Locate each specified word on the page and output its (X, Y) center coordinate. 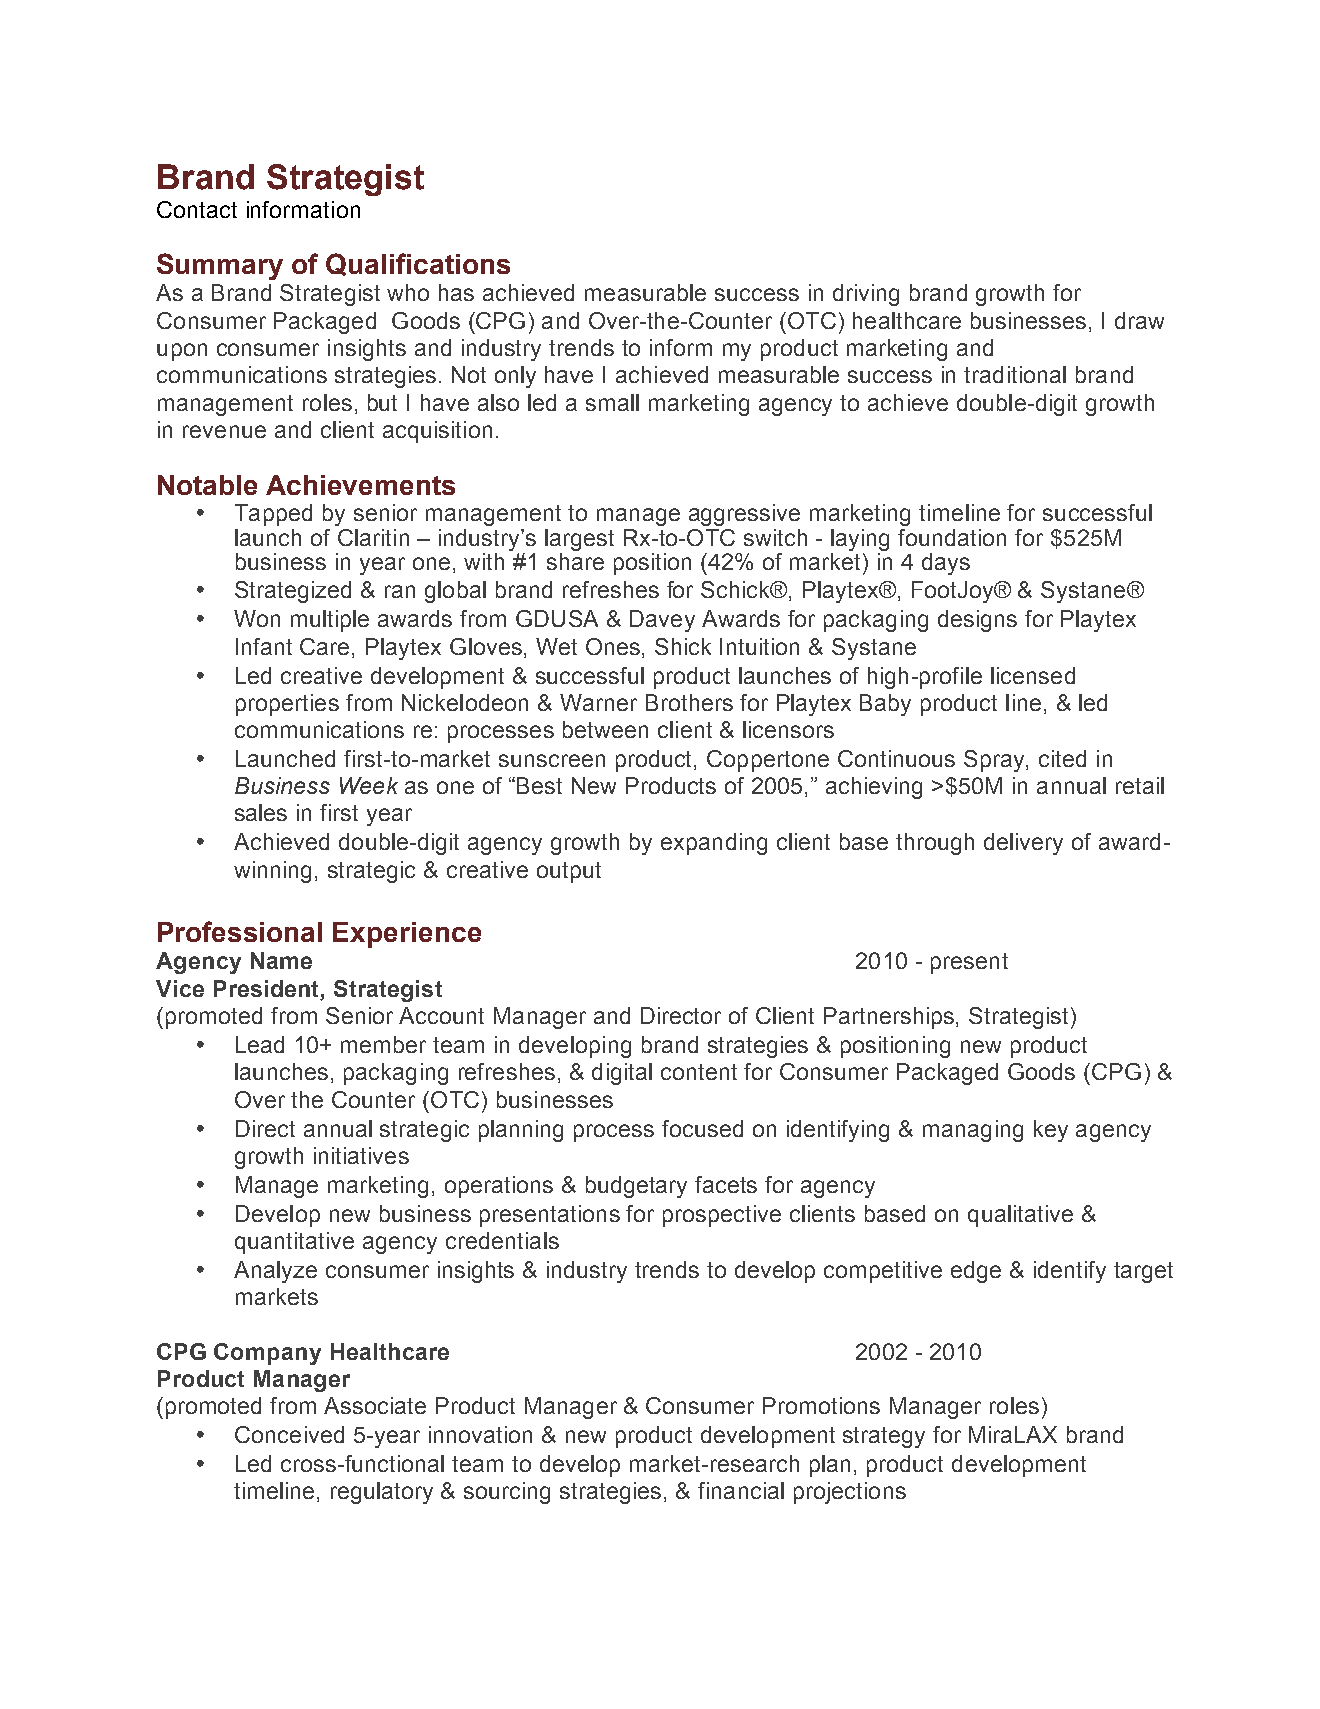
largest (579, 540)
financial (741, 1490)
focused (702, 1128)
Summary (220, 266)
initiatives (361, 1155)
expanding (714, 844)
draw (1139, 320)
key (1051, 1131)
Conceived (289, 1434)
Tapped (273, 515)
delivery (1023, 844)
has (456, 292)
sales (261, 812)
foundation (952, 537)
